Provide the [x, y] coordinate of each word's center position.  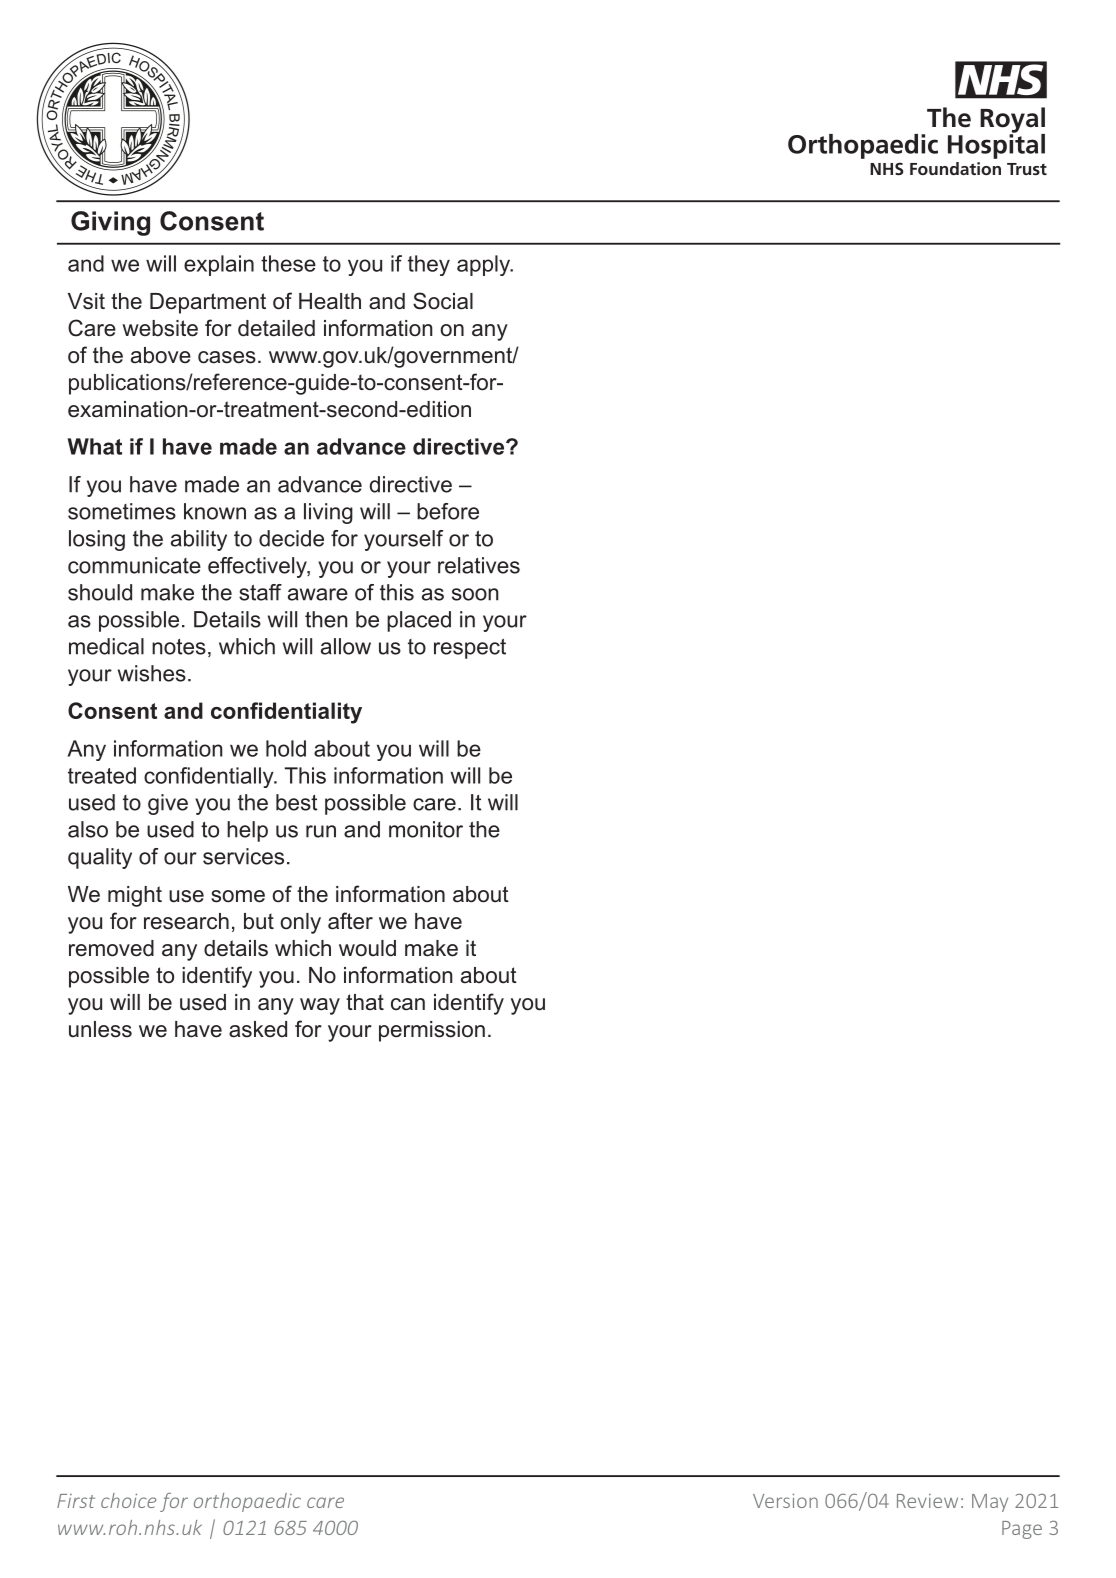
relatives [479, 565]
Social [443, 301]
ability [199, 540]
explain [219, 265]
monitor [426, 829]
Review [927, 1501]
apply [484, 265]
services [243, 856]
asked [258, 1029]
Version [785, 1501]
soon [475, 594]
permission [432, 1031]
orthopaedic [247, 1502]
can [408, 1004]
